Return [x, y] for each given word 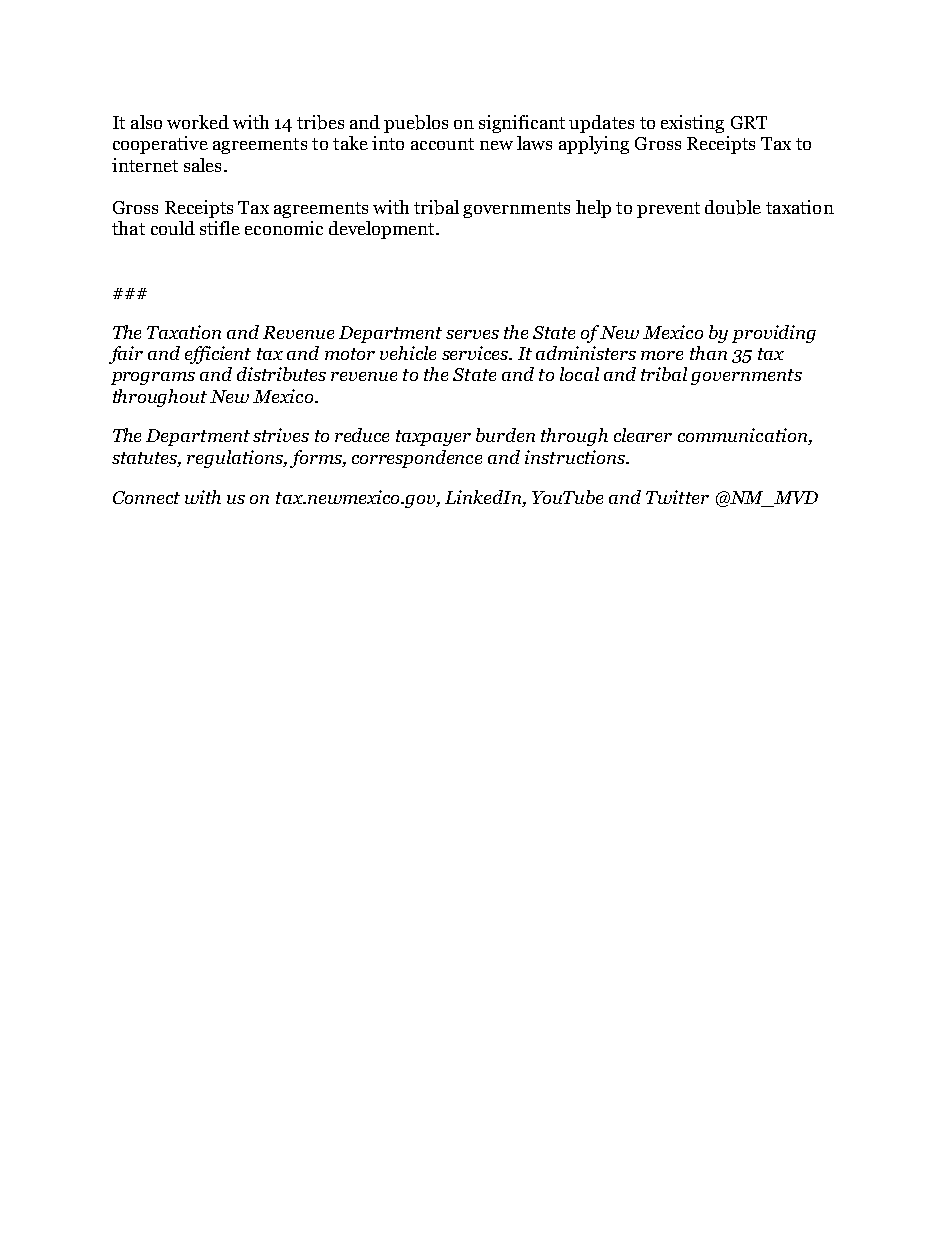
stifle [220, 228]
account [442, 144]
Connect [146, 497]
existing [692, 124]
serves [472, 334]
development [383, 230]
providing [774, 334]
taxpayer [433, 438]
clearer [643, 435]
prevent [668, 210]
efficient [218, 355]
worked [198, 122]
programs [153, 378]
